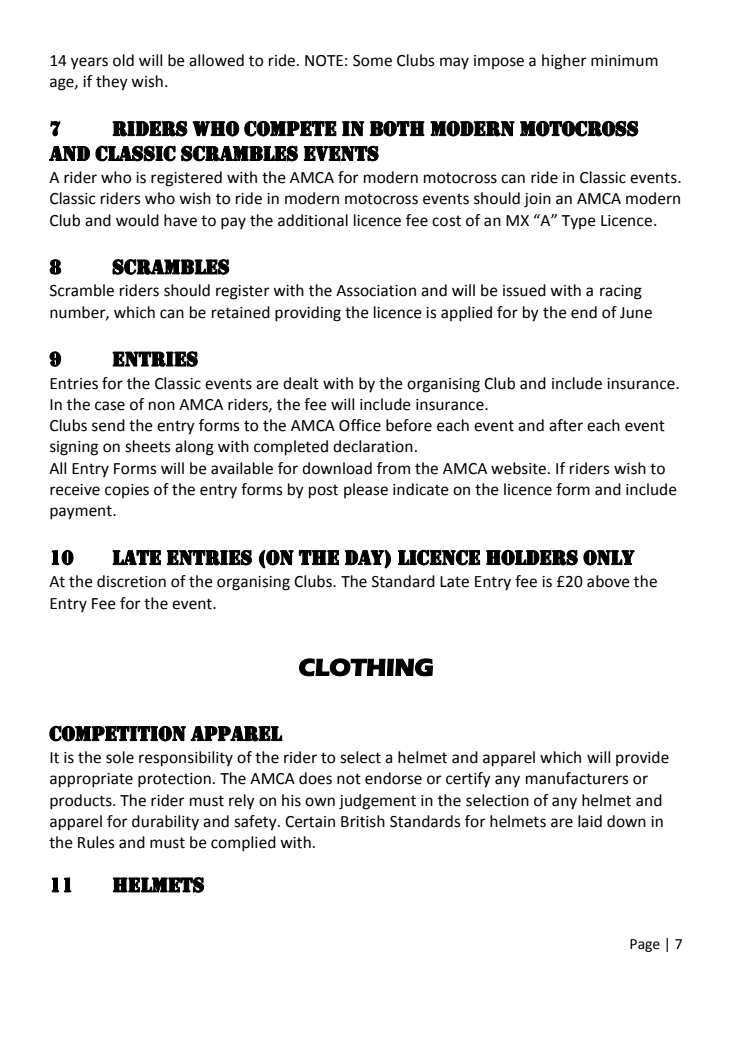 This document has width=732, height=1038. Describe the element at coordinates (518, 468) in the document. I see `website` at that location.
